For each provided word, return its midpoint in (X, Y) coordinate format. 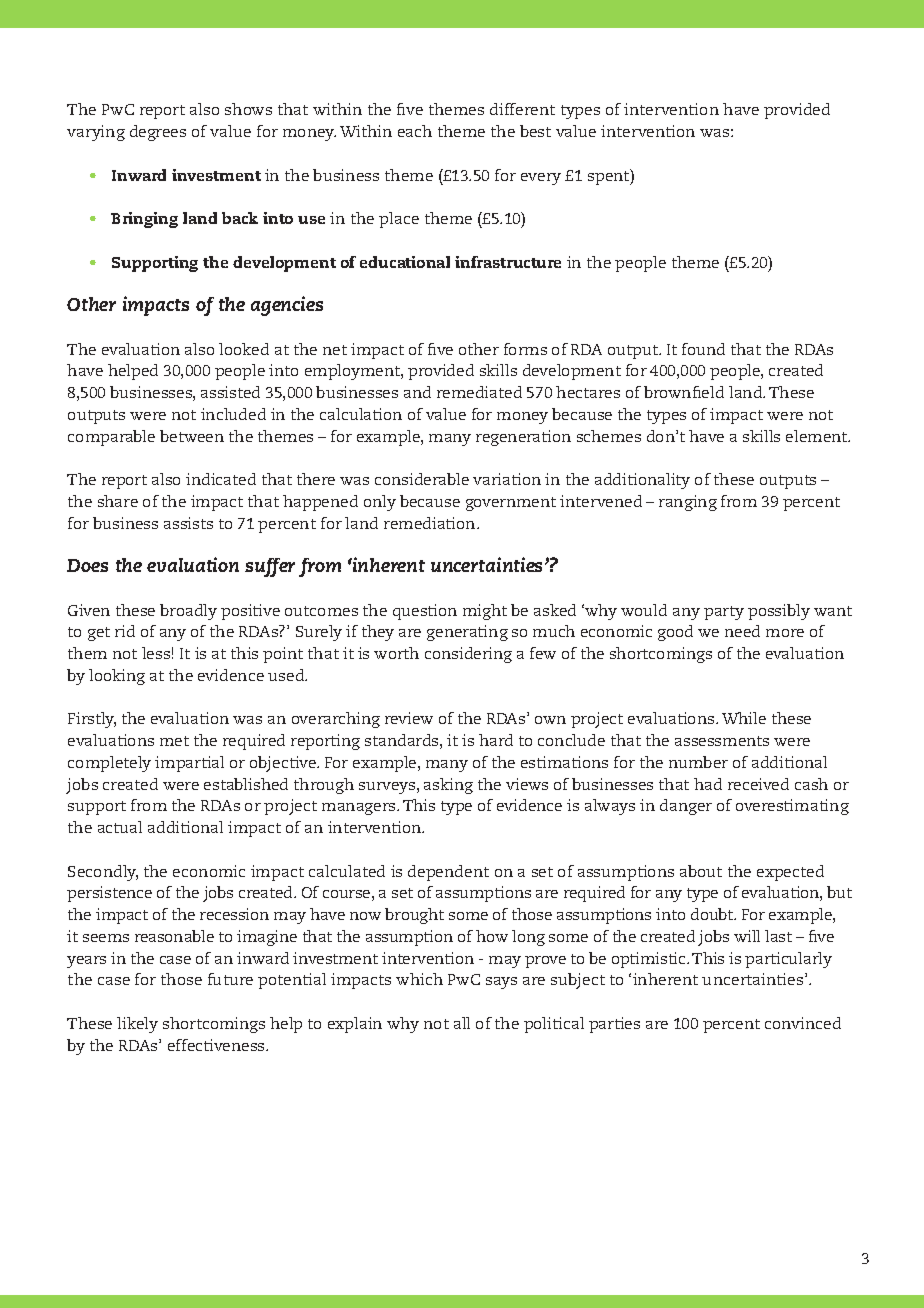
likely (137, 1025)
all (462, 1023)
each (415, 131)
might (485, 612)
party (724, 613)
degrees (158, 133)
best (535, 131)
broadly (188, 612)
